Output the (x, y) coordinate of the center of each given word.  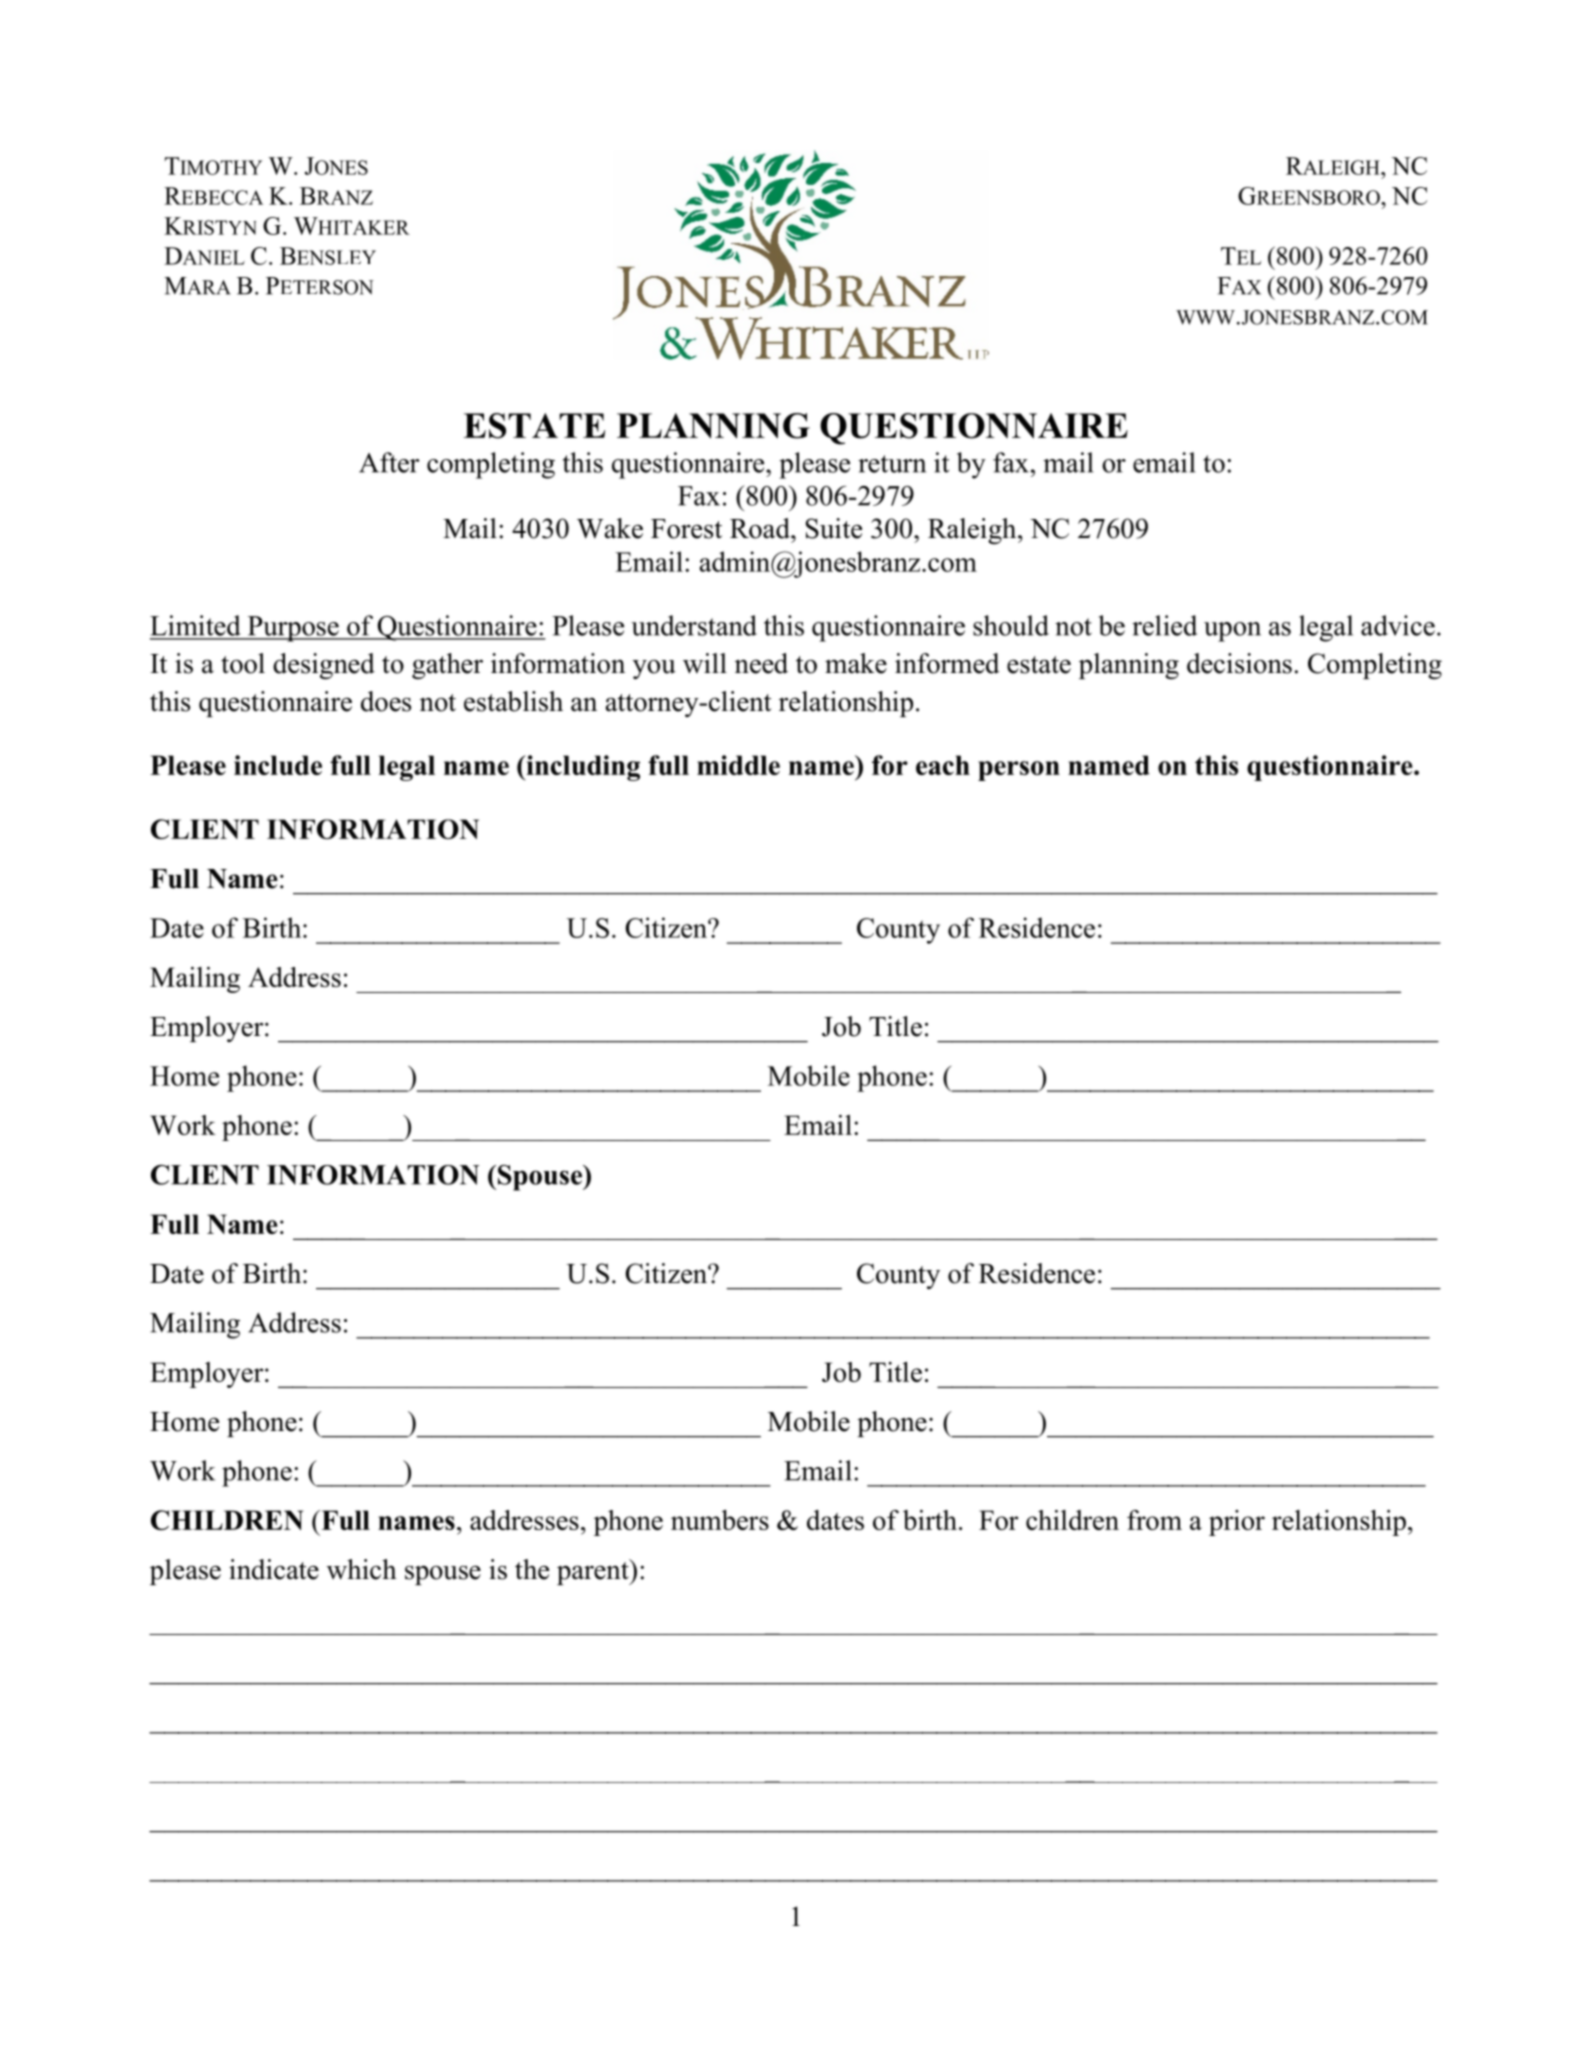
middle (738, 765)
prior (1237, 1523)
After (389, 462)
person (1019, 771)
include (278, 765)
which (362, 1569)
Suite (834, 528)
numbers (720, 1520)
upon (1232, 632)
